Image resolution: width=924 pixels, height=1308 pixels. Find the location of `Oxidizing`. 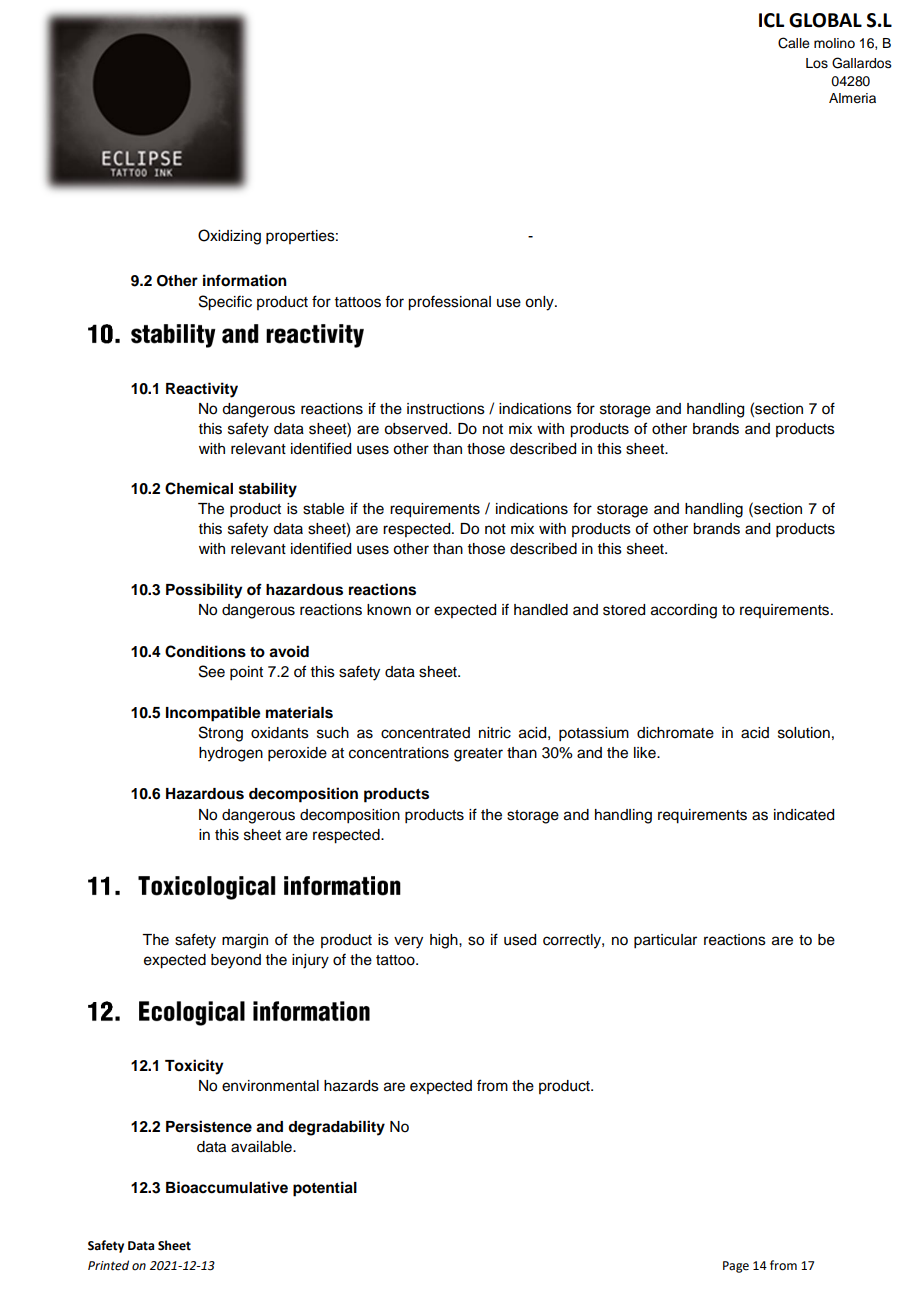

Oxidizing is located at coordinates (229, 237).
